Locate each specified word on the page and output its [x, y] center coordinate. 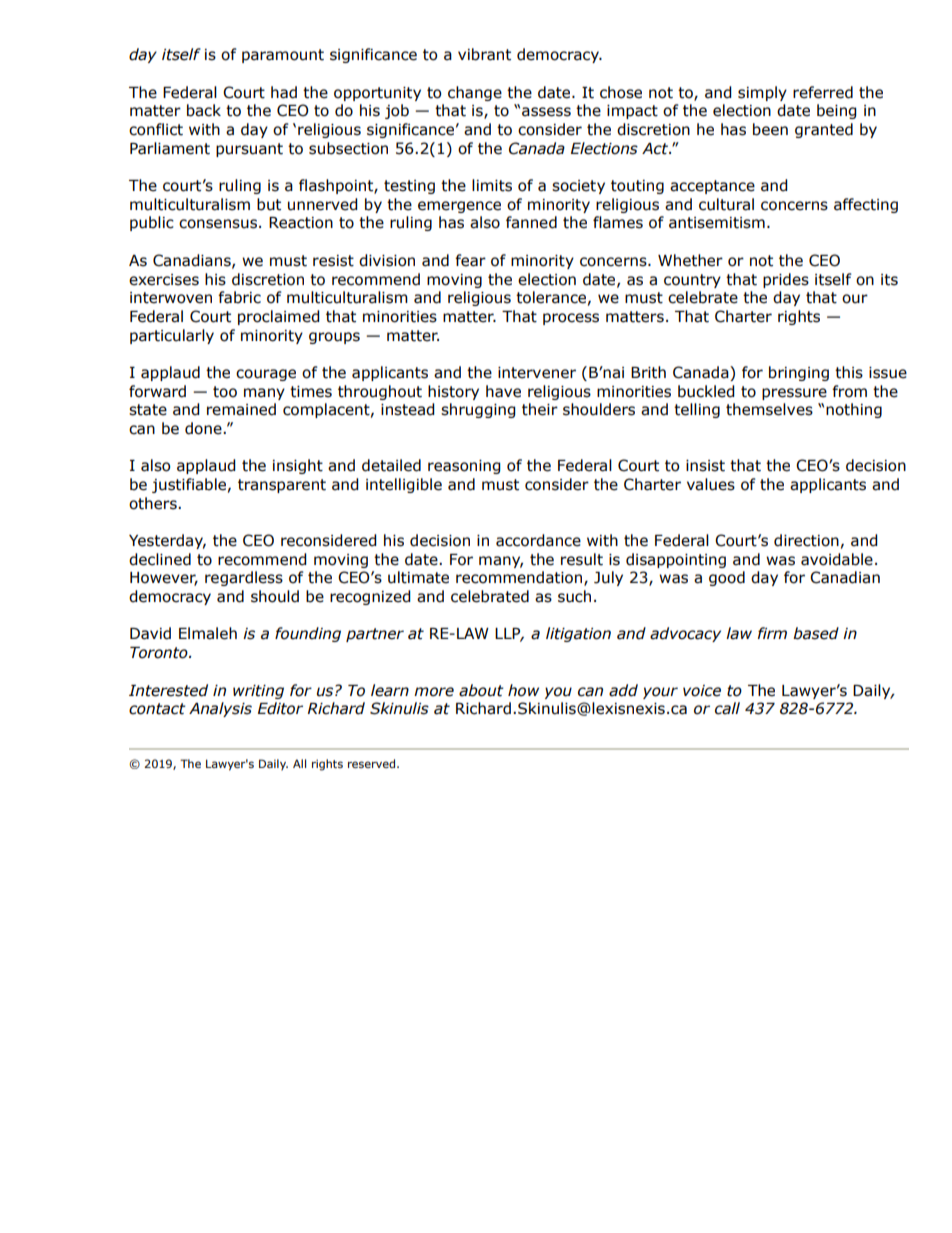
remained [241, 409]
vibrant [484, 54]
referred [823, 92]
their [540, 409]
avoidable [837, 559]
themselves [769, 409]
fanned [531, 222]
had [284, 92]
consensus [218, 224]
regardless [244, 578]
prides [786, 280]
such [574, 596]
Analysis [220, 709]
